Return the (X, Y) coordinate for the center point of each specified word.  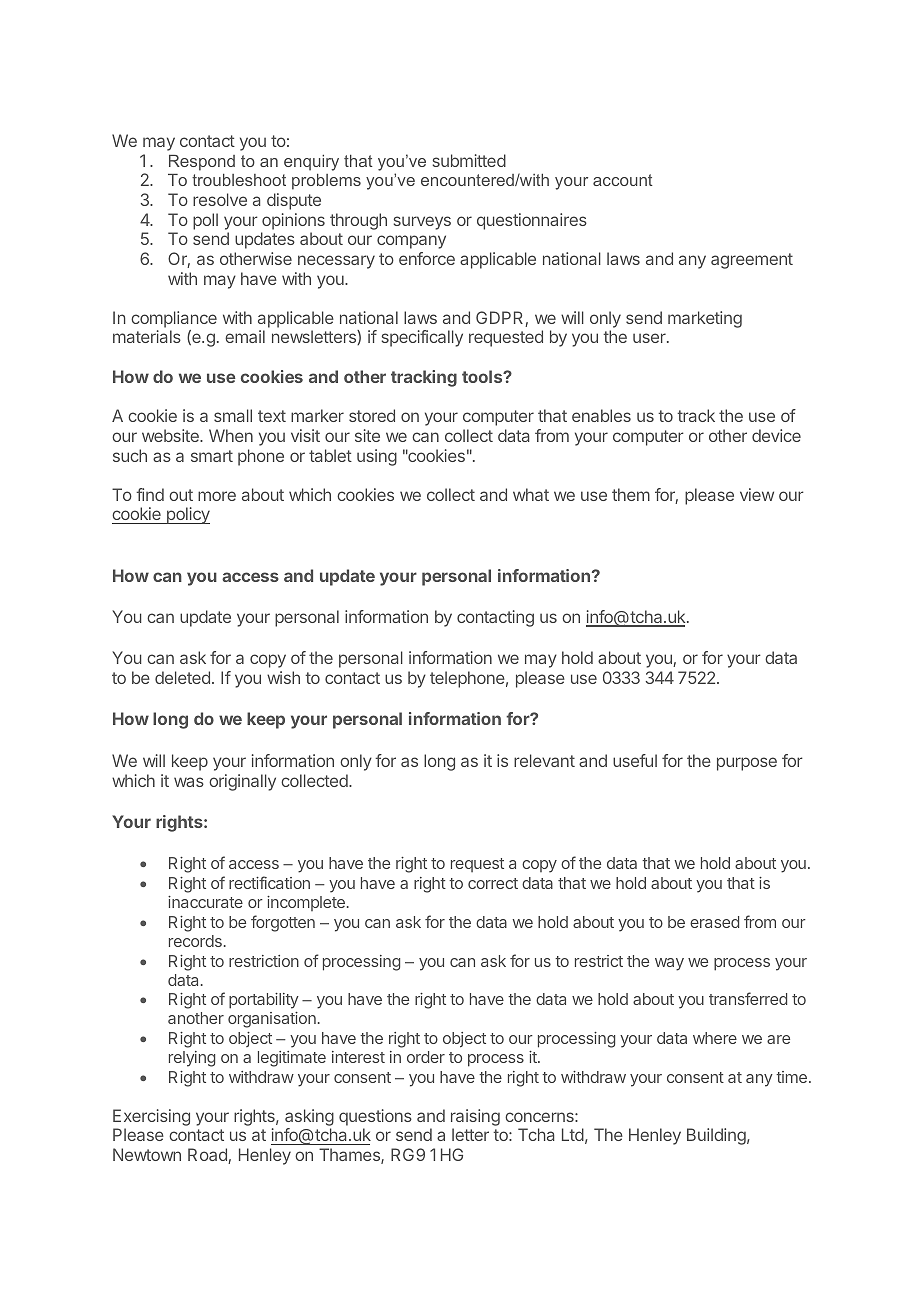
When (231, 435)
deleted (182, 677)
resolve (220, 199)
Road (208, 1156)
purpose (747, 764)
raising (475, 1119)
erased (714, 922)
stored (372, 415)
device (776, 435)
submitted (469, 160)
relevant (544, 760)
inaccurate (205, 902)
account (623, 180)
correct (493, 883)
